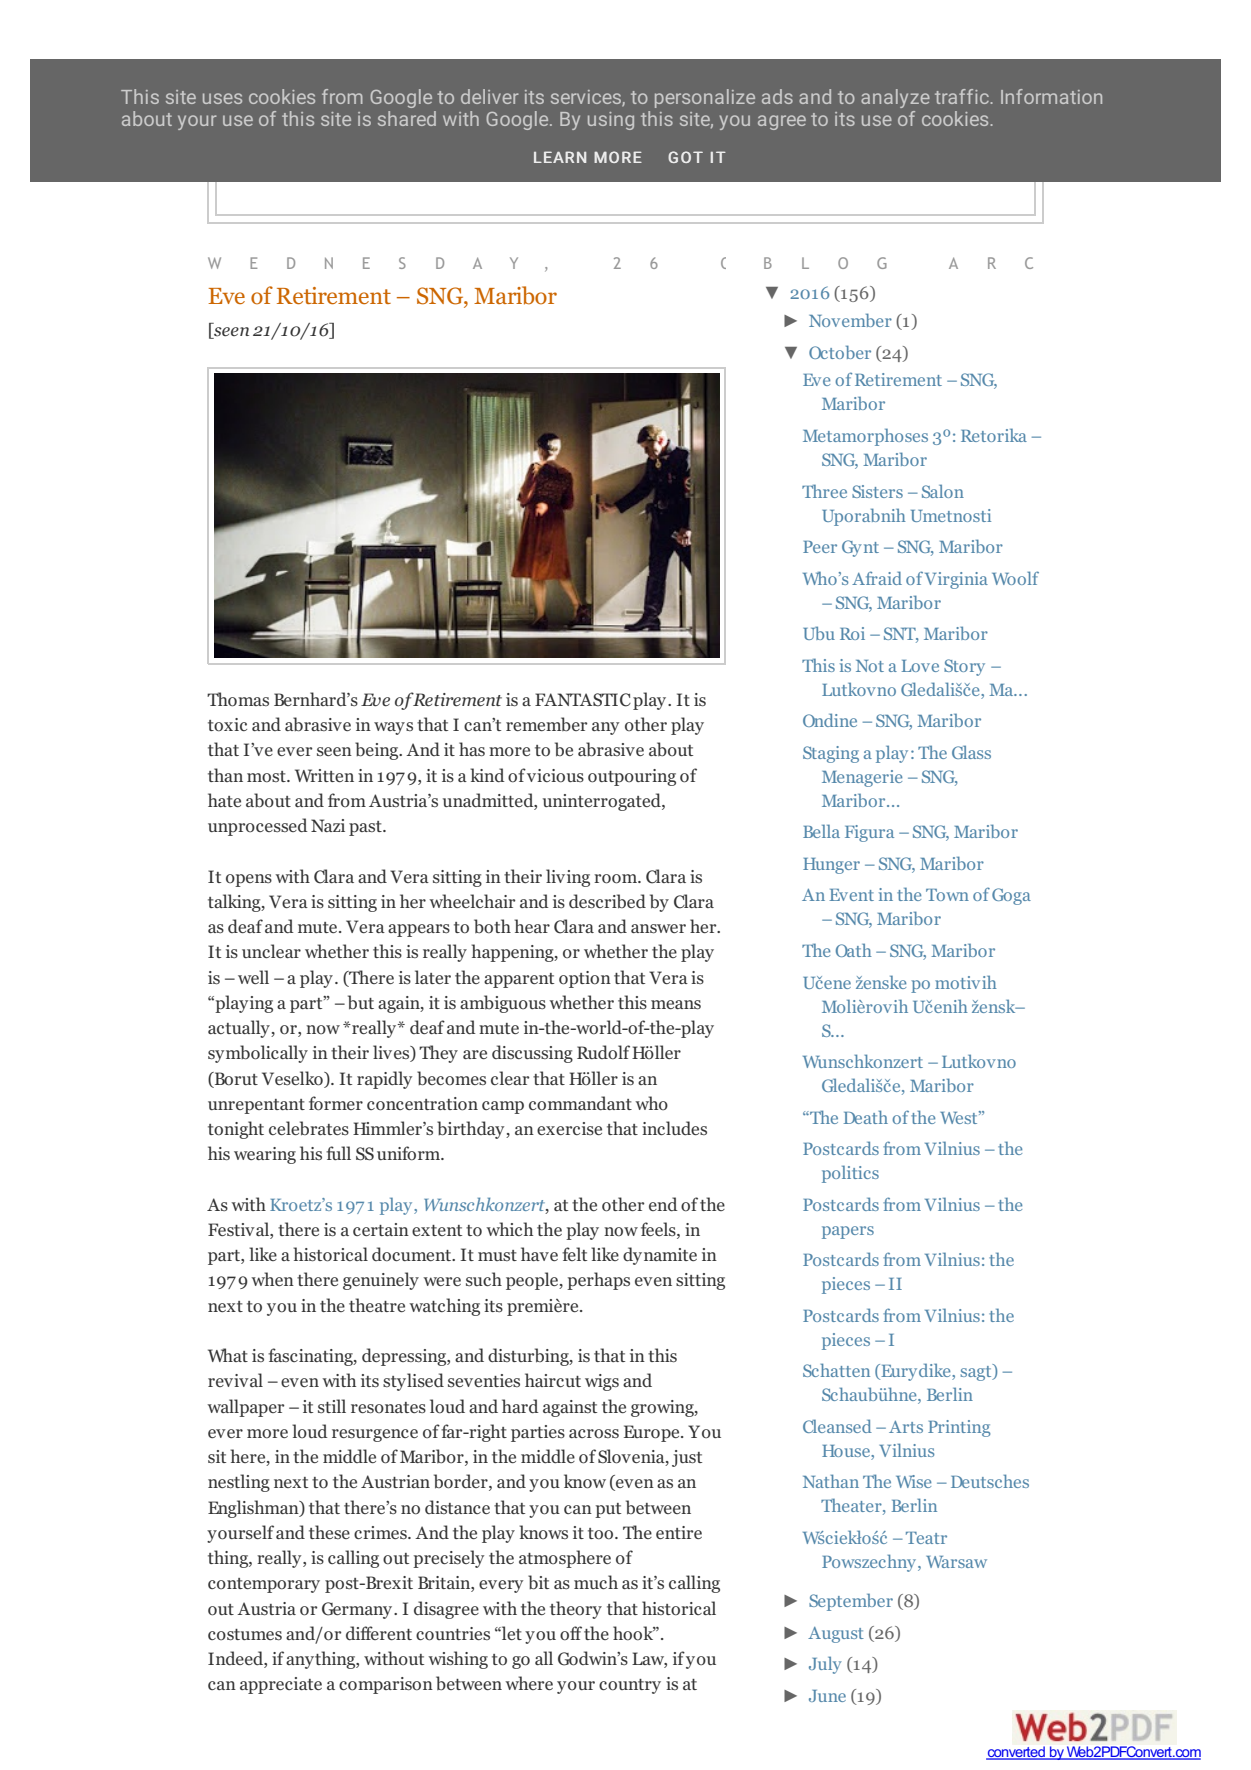 Image resolution: width=1251 pixels, height=1770 pixels. What do you see at coordinates (820, 547) in the screenshot?
I see `Peer` at bounding box center [820, 547].
